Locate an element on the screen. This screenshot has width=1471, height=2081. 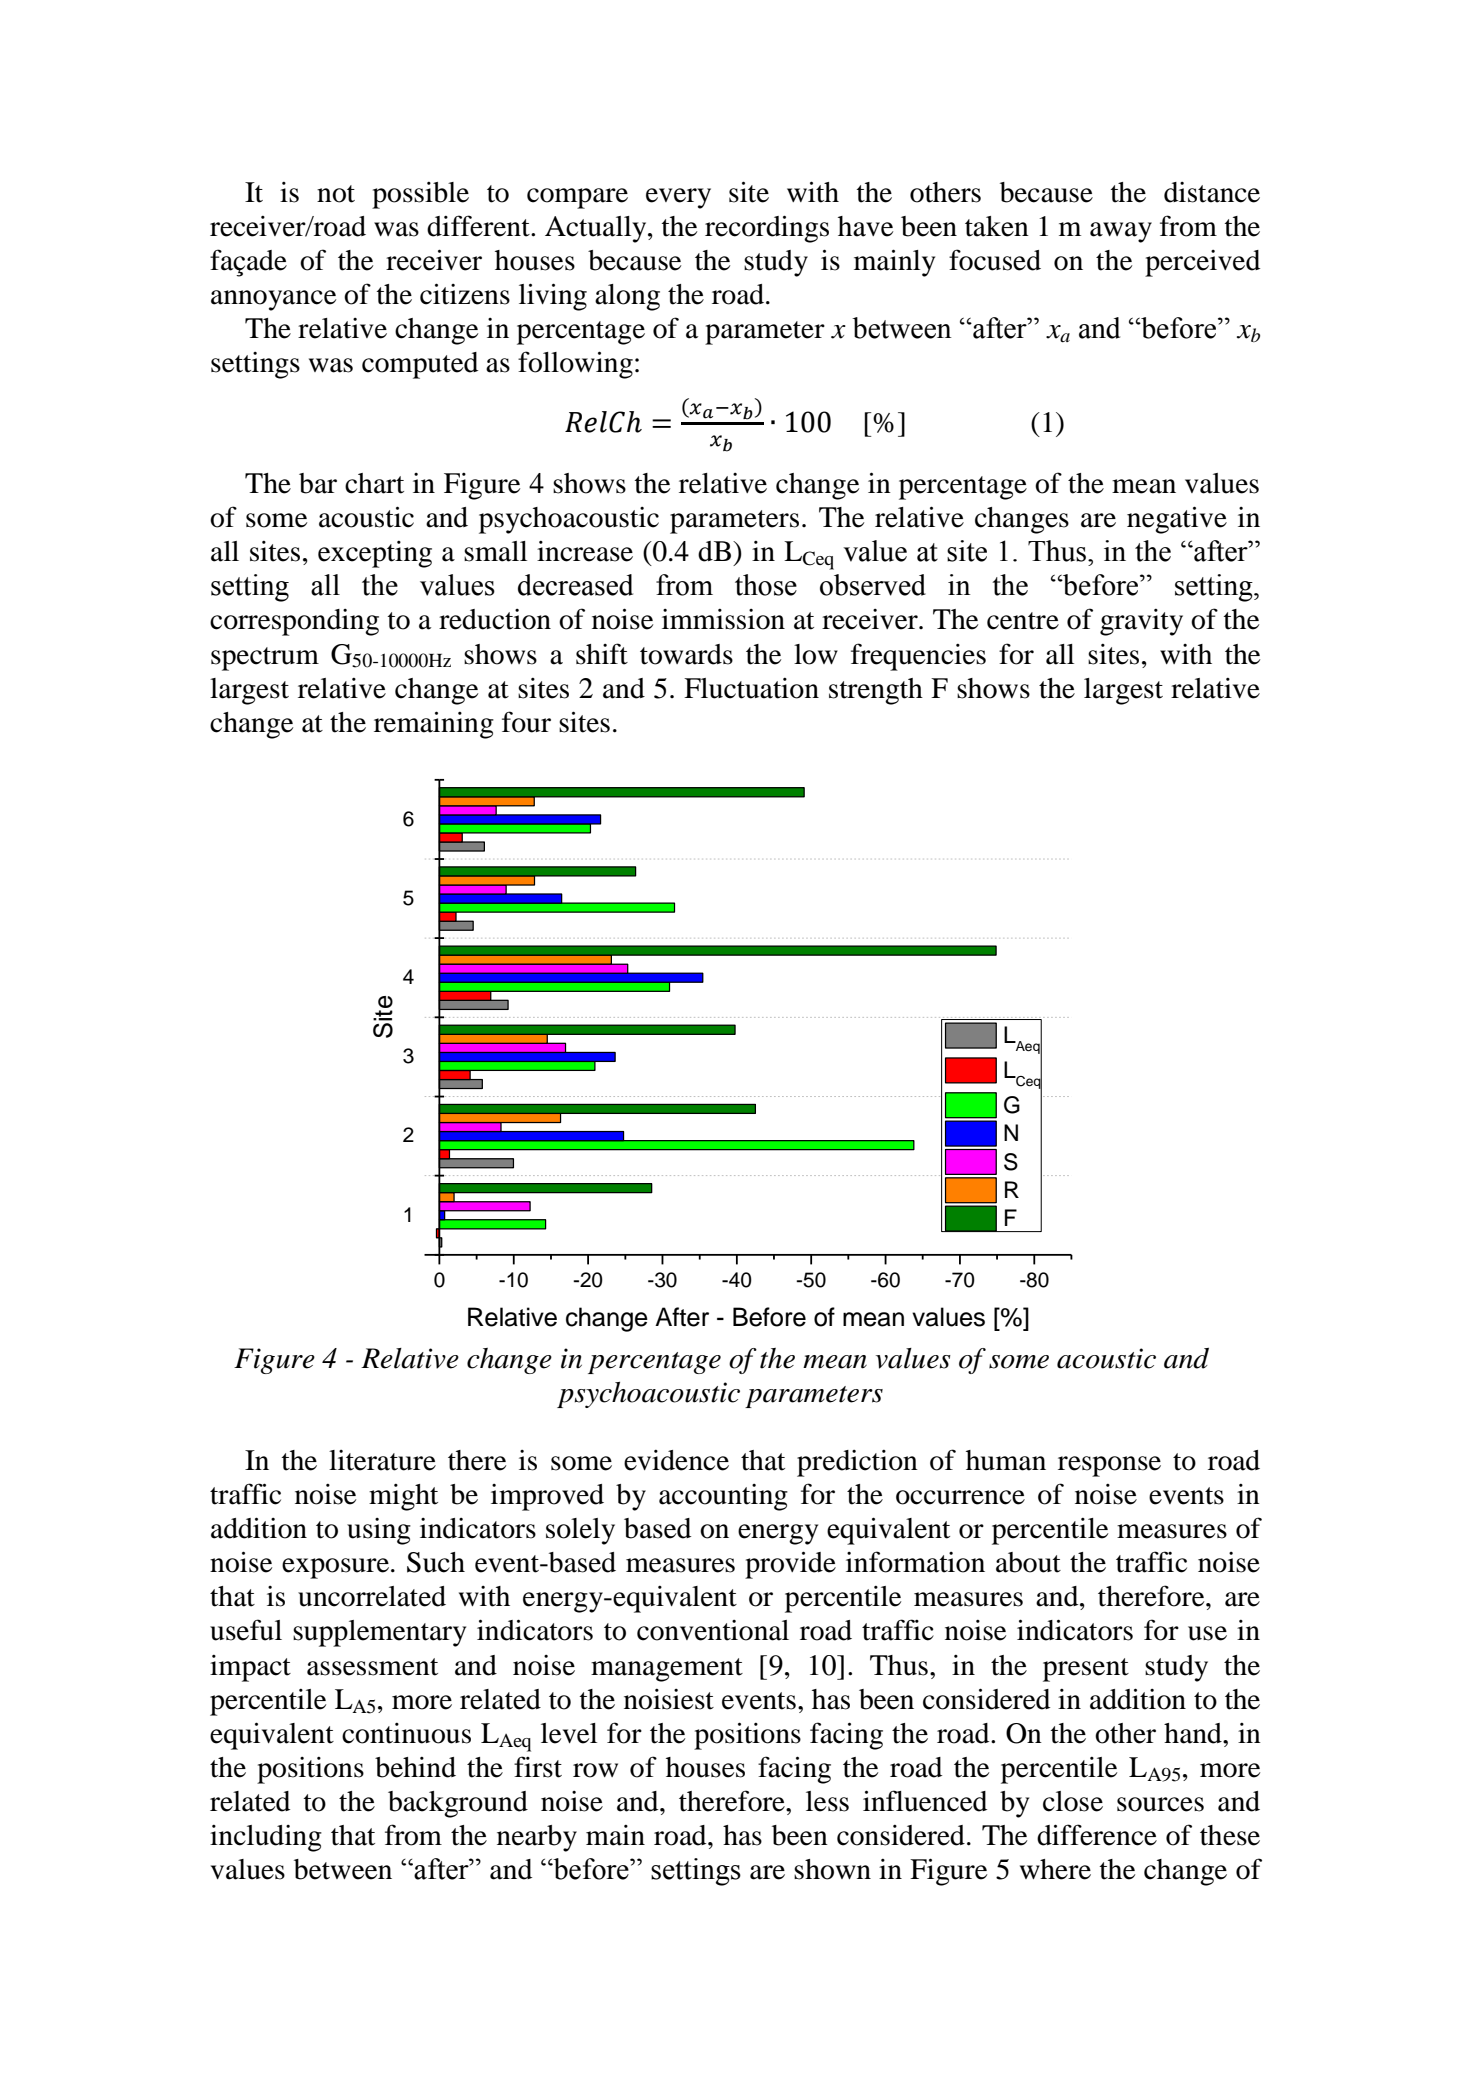
behind is located at coordinates (415, 1767).
